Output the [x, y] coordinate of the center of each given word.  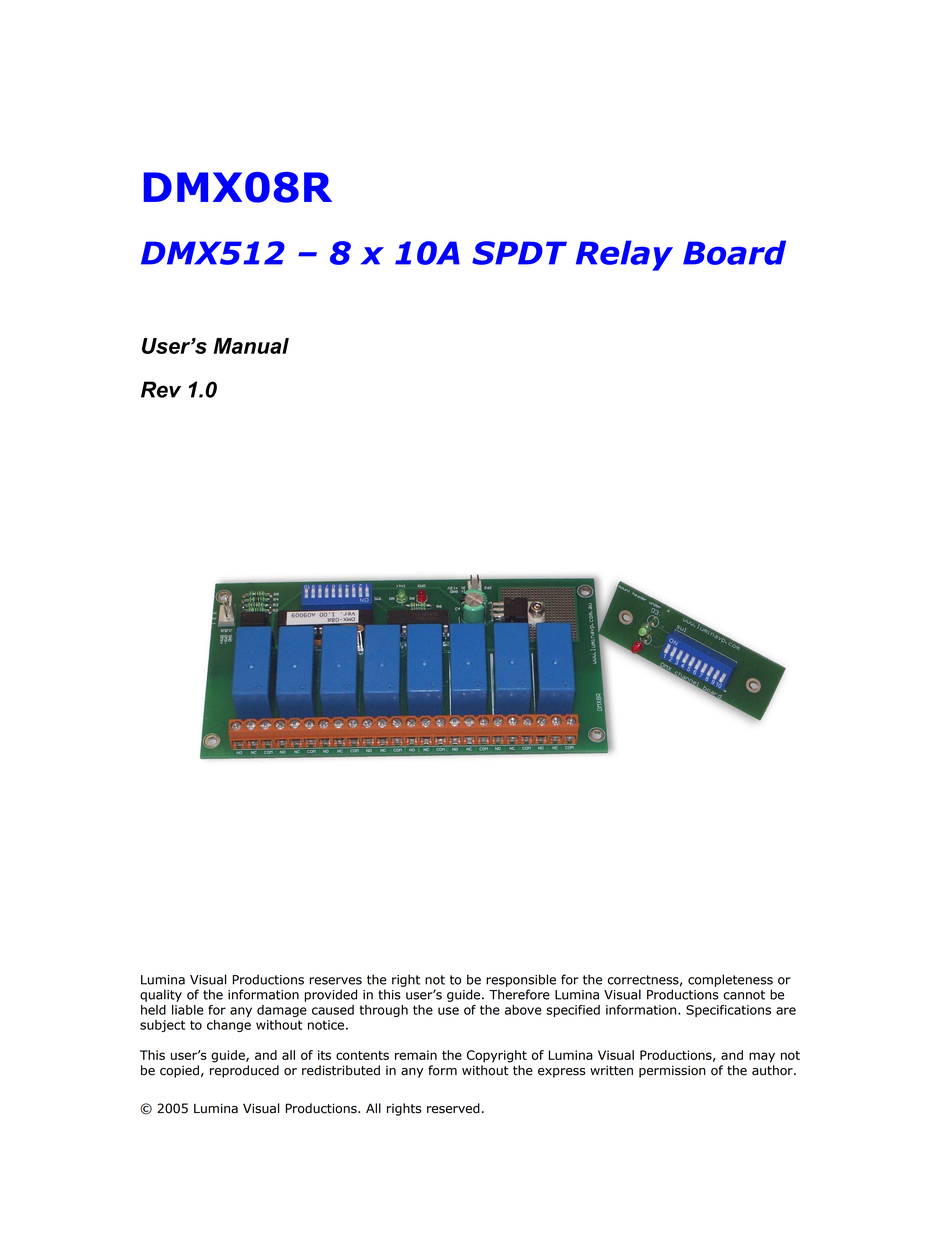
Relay [624, 255]
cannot [744, 995]
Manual [251, 346]
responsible [521, 980]
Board [734, 252]
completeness [730, 980]
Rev [161, 389]
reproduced [244, 1071]
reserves [336, 981]
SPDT [519, 253]
